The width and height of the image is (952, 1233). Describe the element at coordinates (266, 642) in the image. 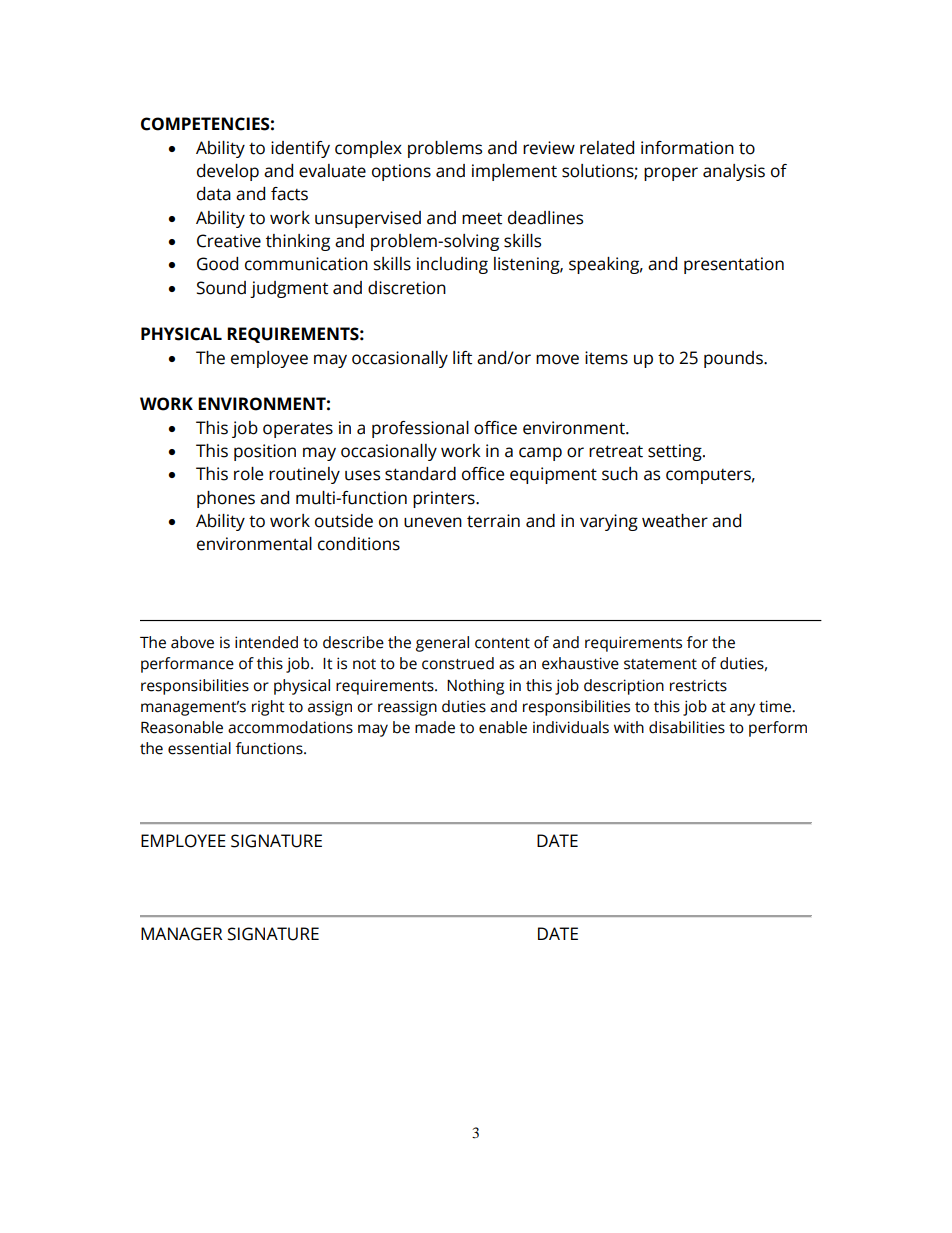

I see `intended` at that location.
